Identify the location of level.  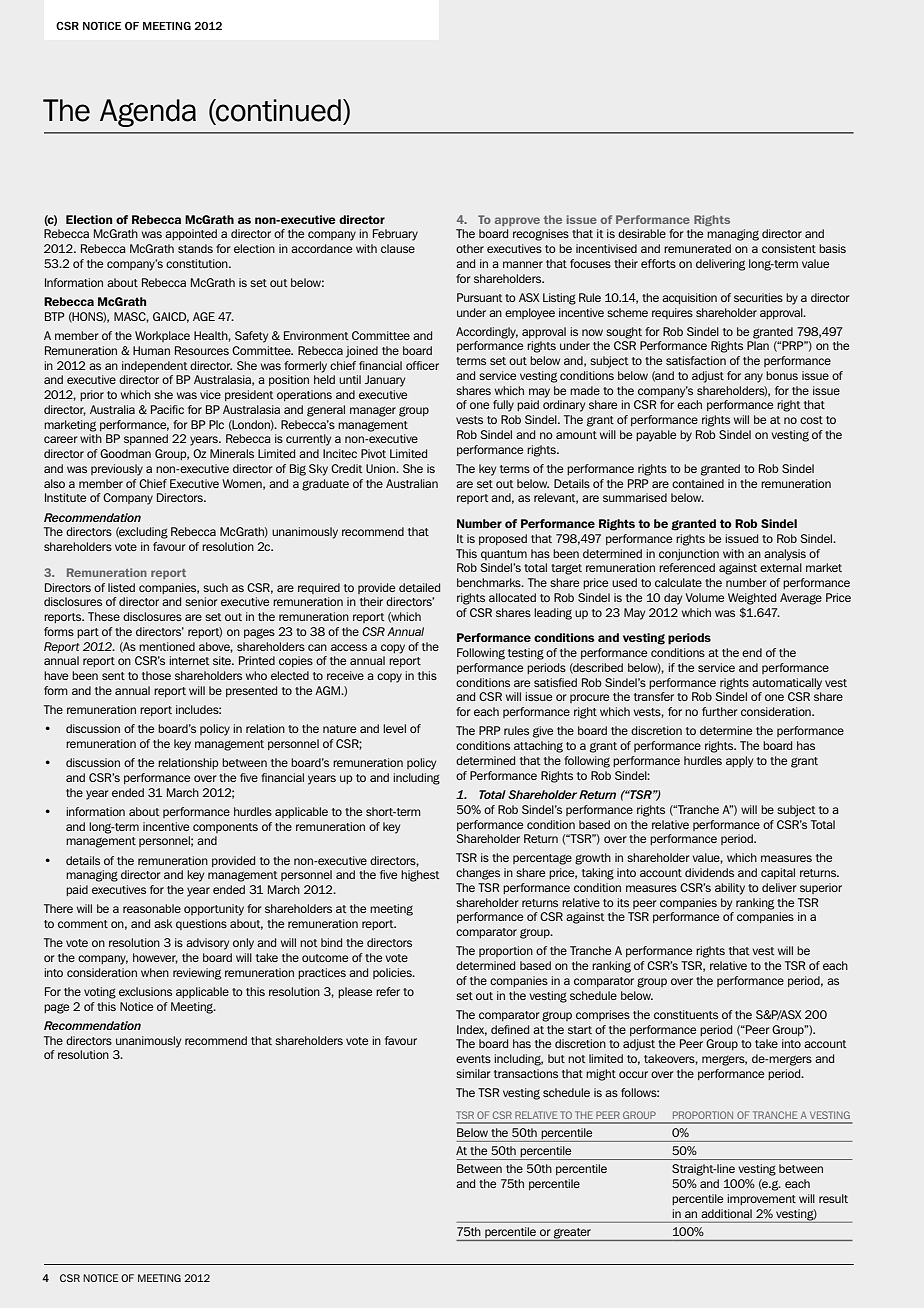
(394, 728).
